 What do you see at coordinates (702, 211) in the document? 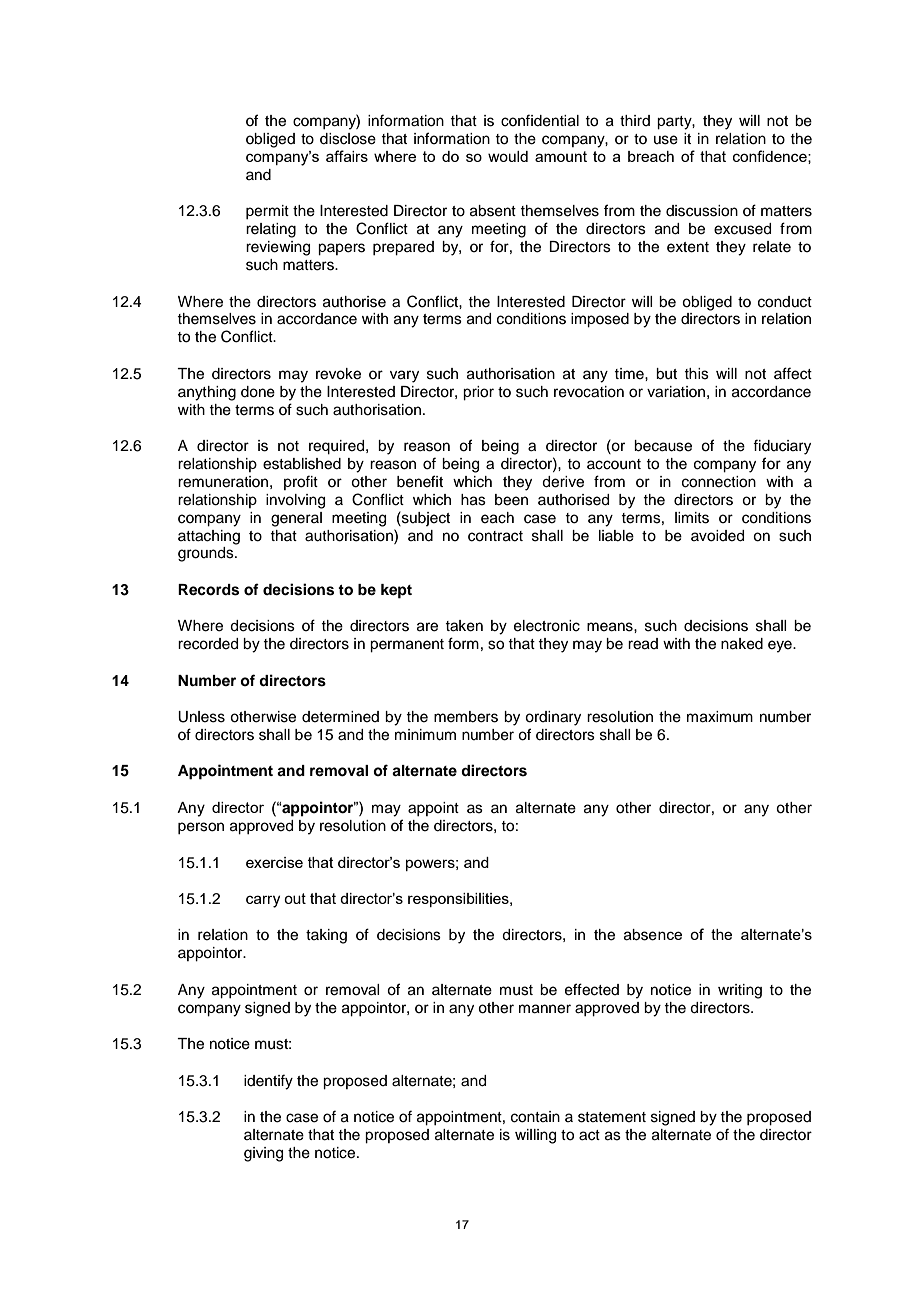
I see `discussion` at bounding box center [702, 211].
